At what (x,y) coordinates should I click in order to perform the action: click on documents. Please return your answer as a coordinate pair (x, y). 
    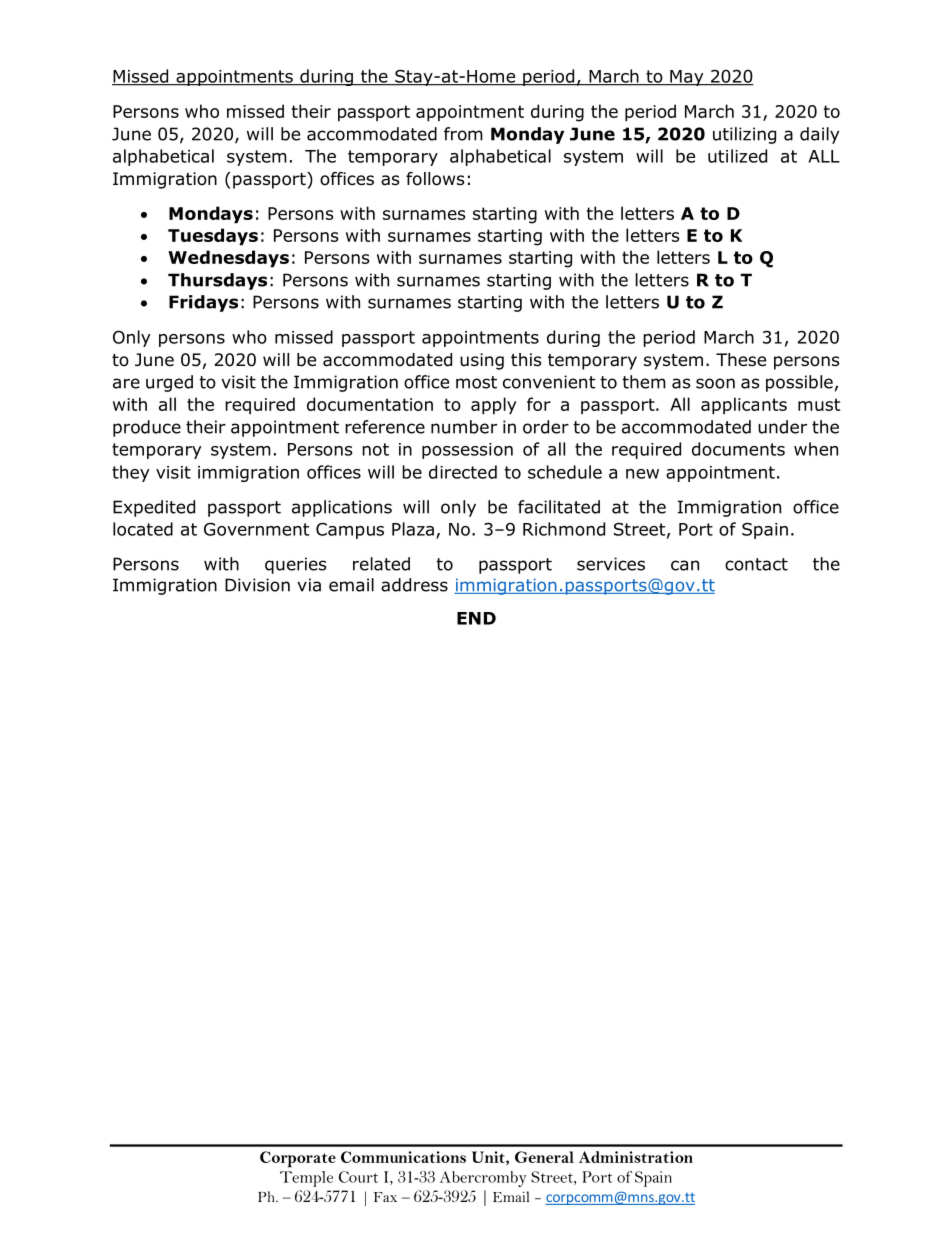
    Looking at the image, I should click on (738, 449).
